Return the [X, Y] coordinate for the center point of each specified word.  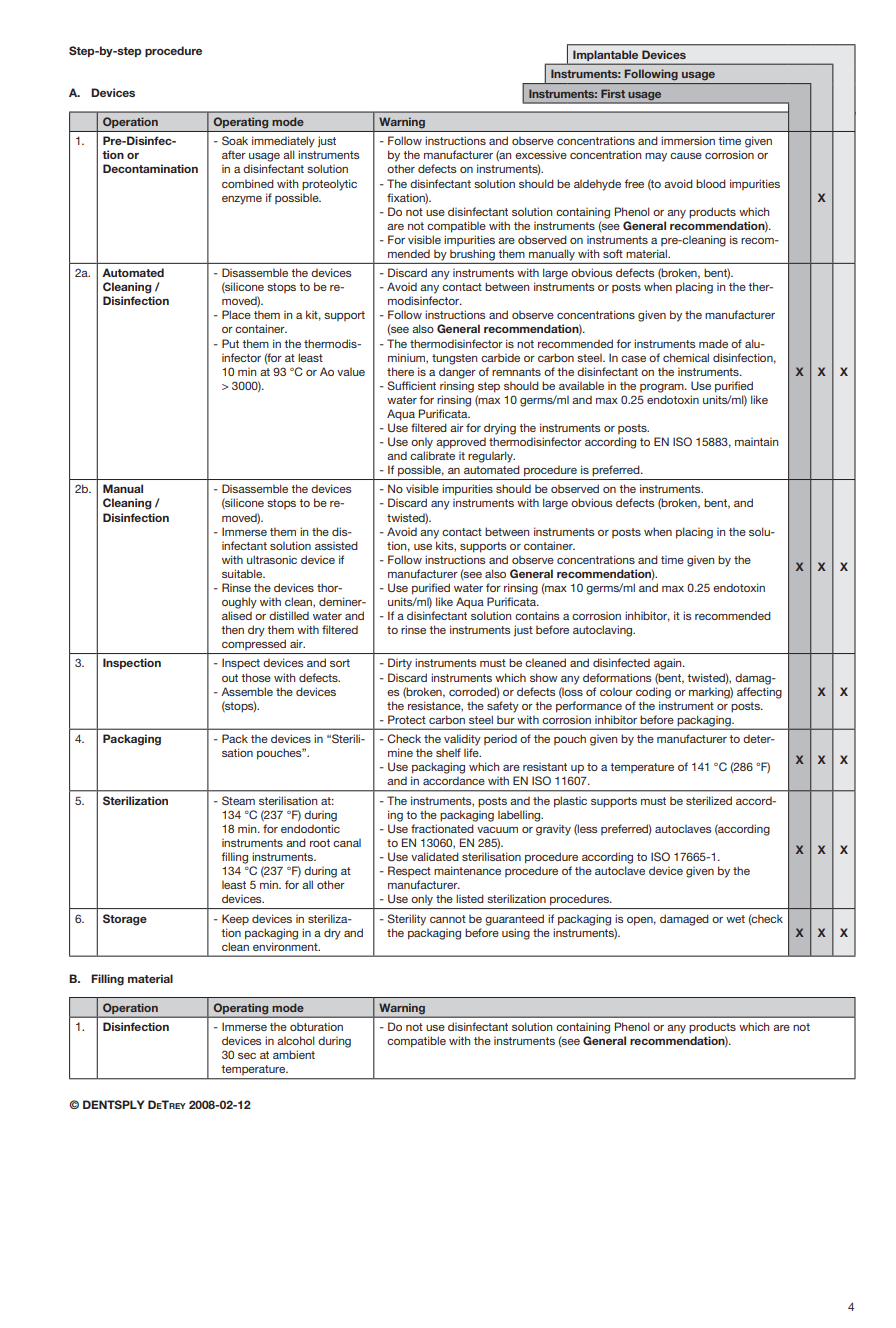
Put [230, 343]
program [663, 388]
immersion [688, 140]
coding [653, 693]
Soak [235, 140]
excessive [541, 154]
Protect [407, 719]
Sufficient [412, 385]
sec [247, 1056]
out [230, 678]
